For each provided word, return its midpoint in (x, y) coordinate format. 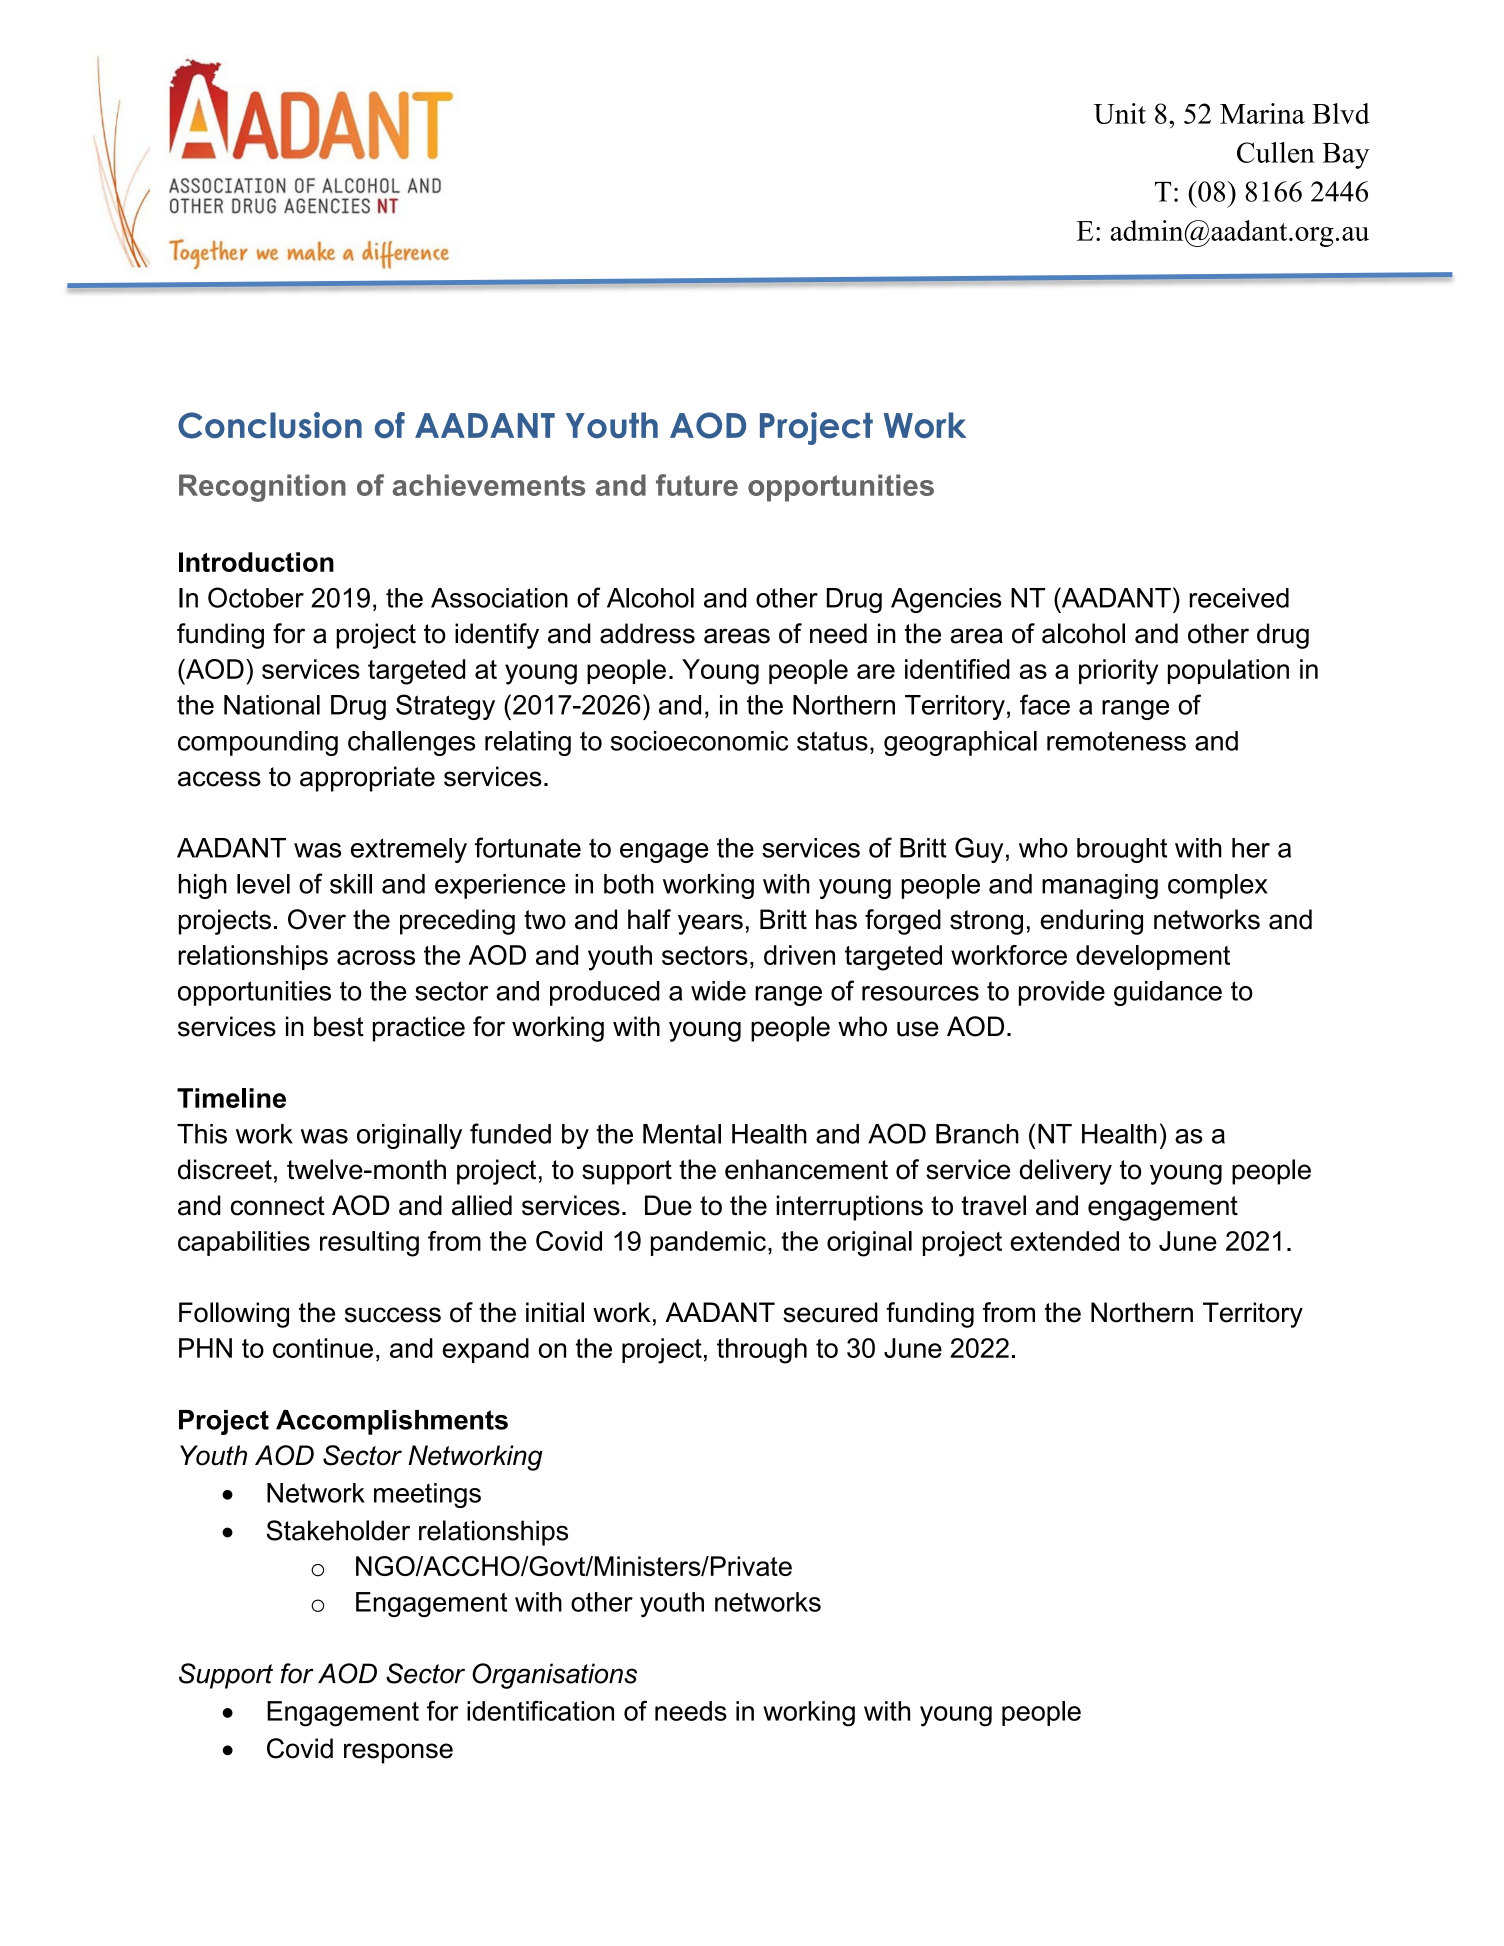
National (272, 705)
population (1228, 671)
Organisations (554, 1676)
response (398, 1753)
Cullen (1276, 152)
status (832, 741)
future (697, 485)
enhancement (806, 1169)
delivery (1066, 1172)
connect (278, 1206)
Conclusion (270, 425)
